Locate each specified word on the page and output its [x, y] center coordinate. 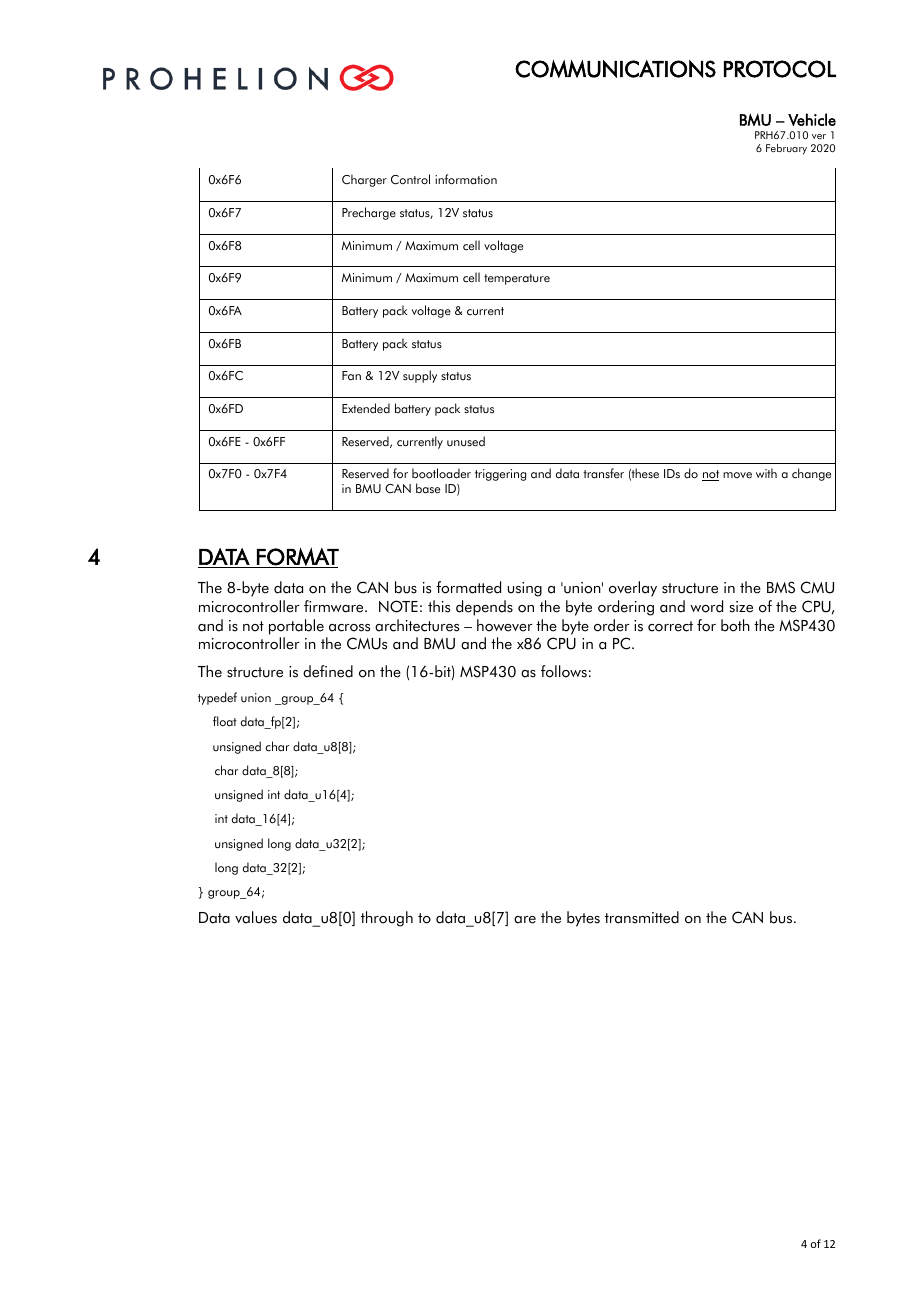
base [428, 488]
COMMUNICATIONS [615, 69]
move [737, 475]
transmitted [642, 917]
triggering [500, 475]
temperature [517, 279]
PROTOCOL [780, 69]
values [256, 917]
